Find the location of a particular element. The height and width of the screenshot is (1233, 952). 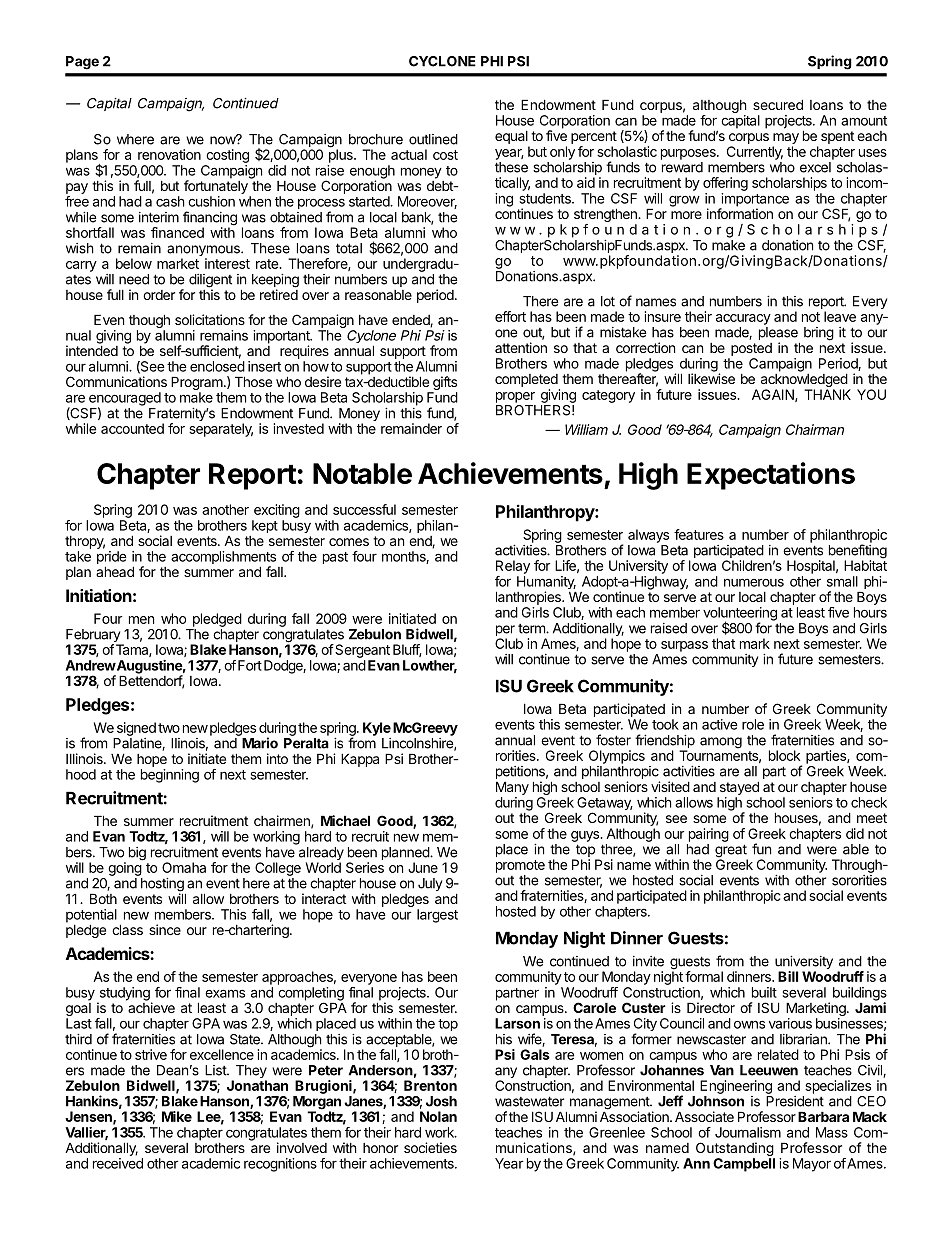

equal is located at coordinates (511, 137).
